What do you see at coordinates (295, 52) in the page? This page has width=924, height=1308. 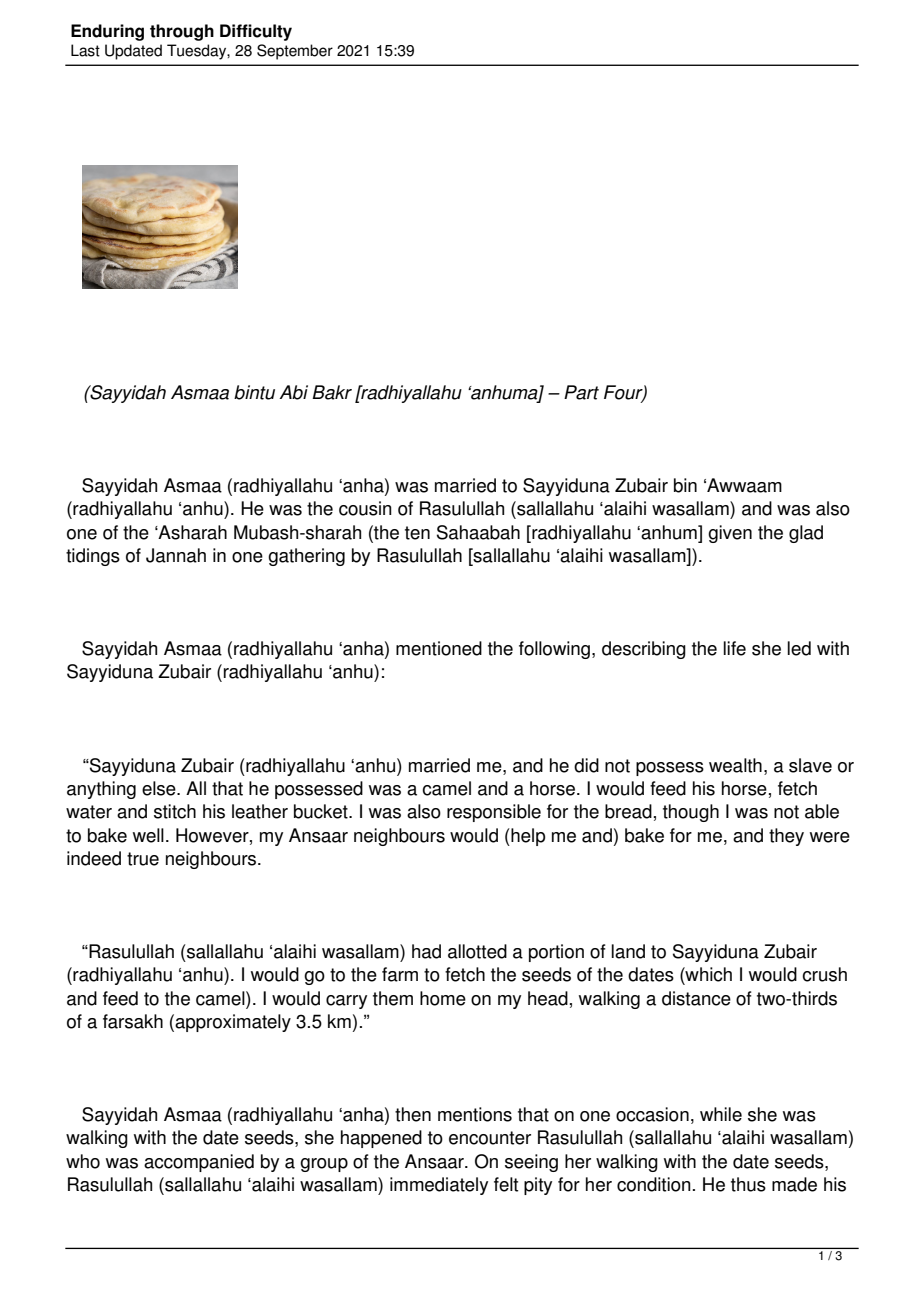 I see `September` at bounding box center [295, 52].
